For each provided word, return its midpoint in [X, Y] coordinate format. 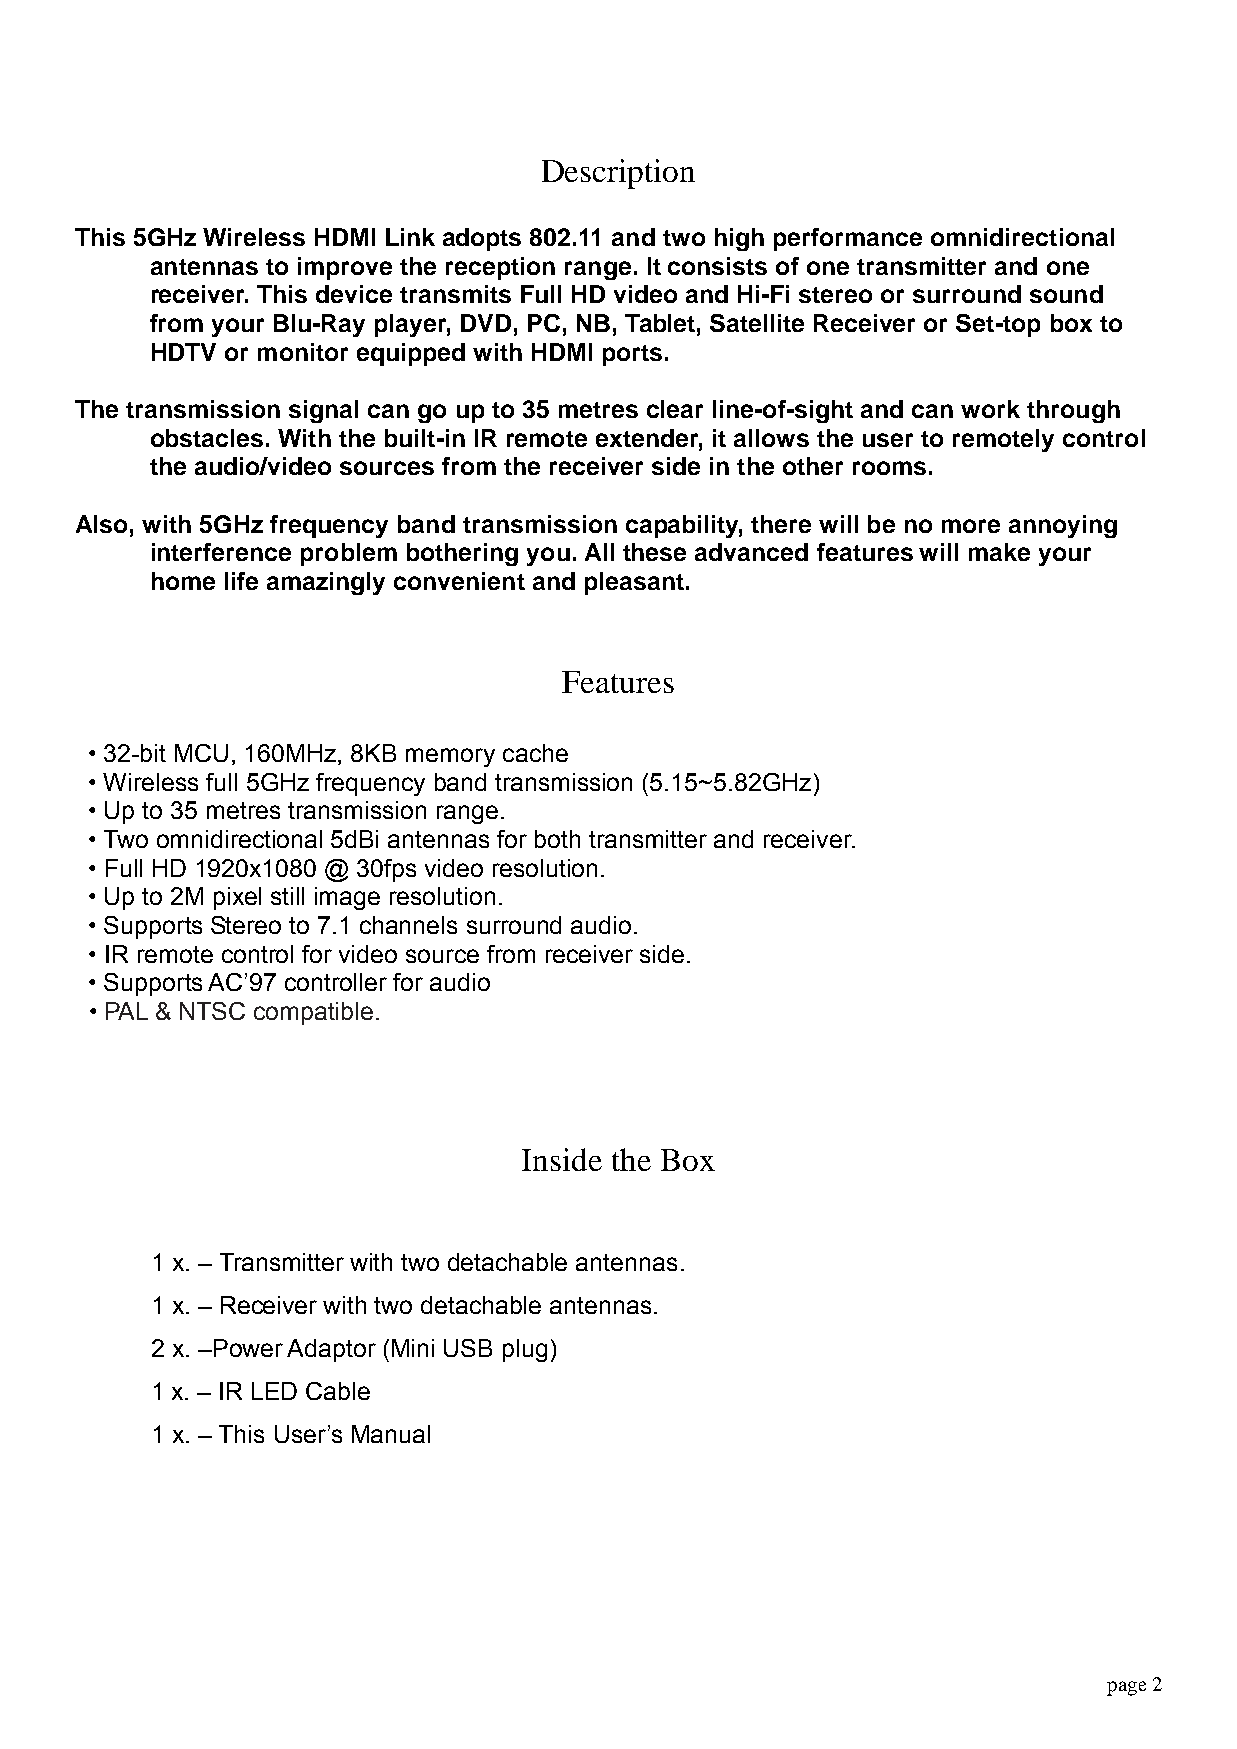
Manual [391, 1434]
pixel [237, 898]
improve [345, 268]
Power [248, 1348]
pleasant [634, 583]
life [241, 581]
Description [618, 174]
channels [408, 925]
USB [468, 1348]
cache [535, 753]
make [999, 552]
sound [1066, 294]
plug [525, 1350]
